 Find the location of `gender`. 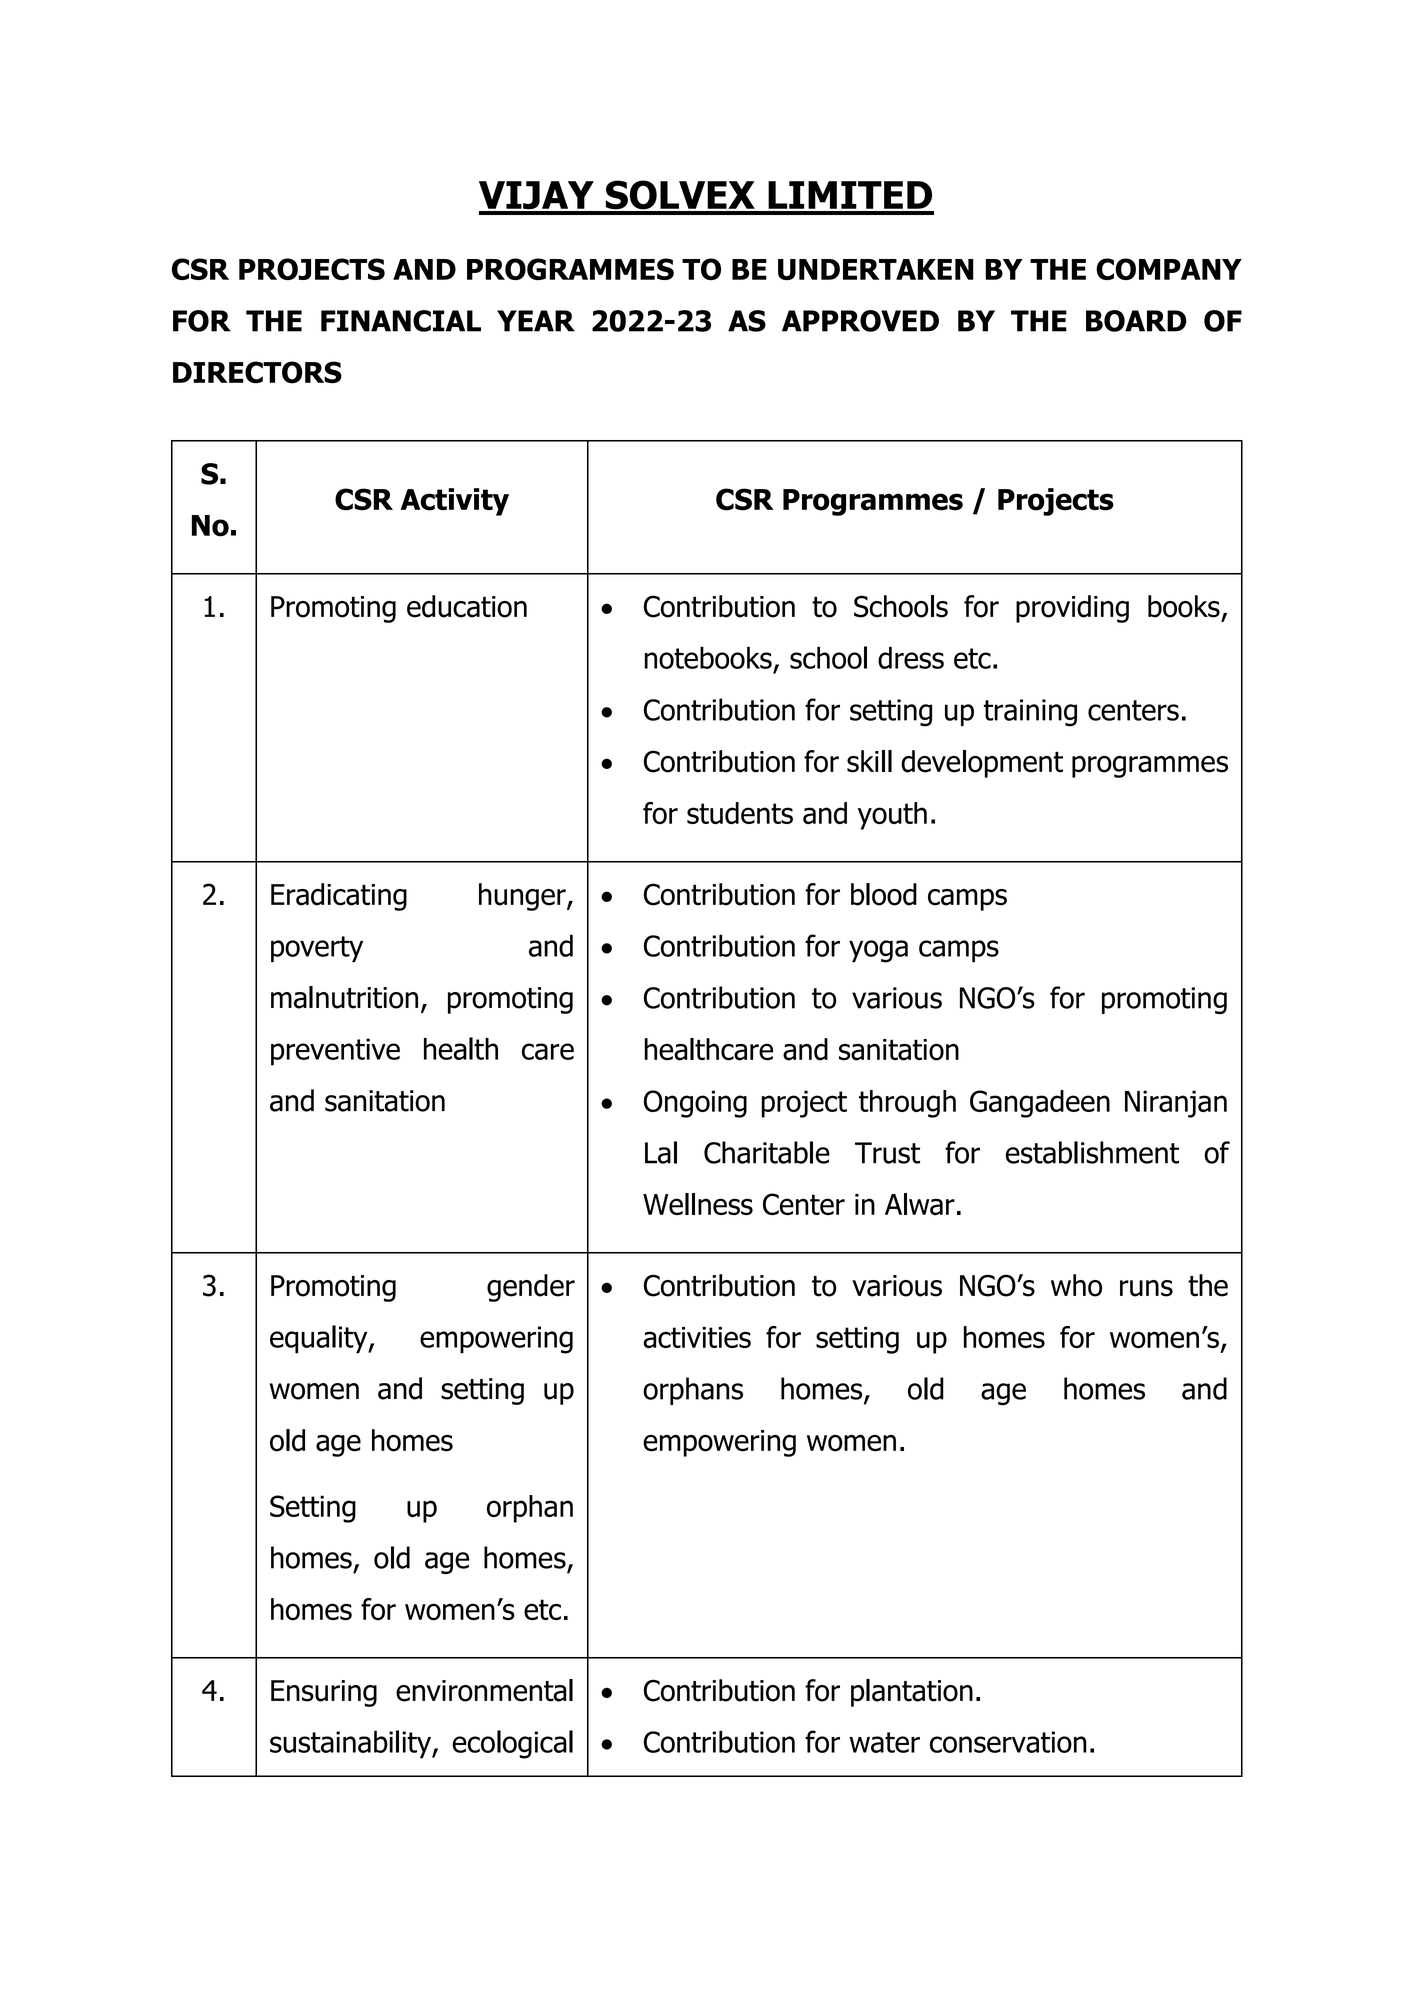

gender is located at coordinates (531, 1288).
